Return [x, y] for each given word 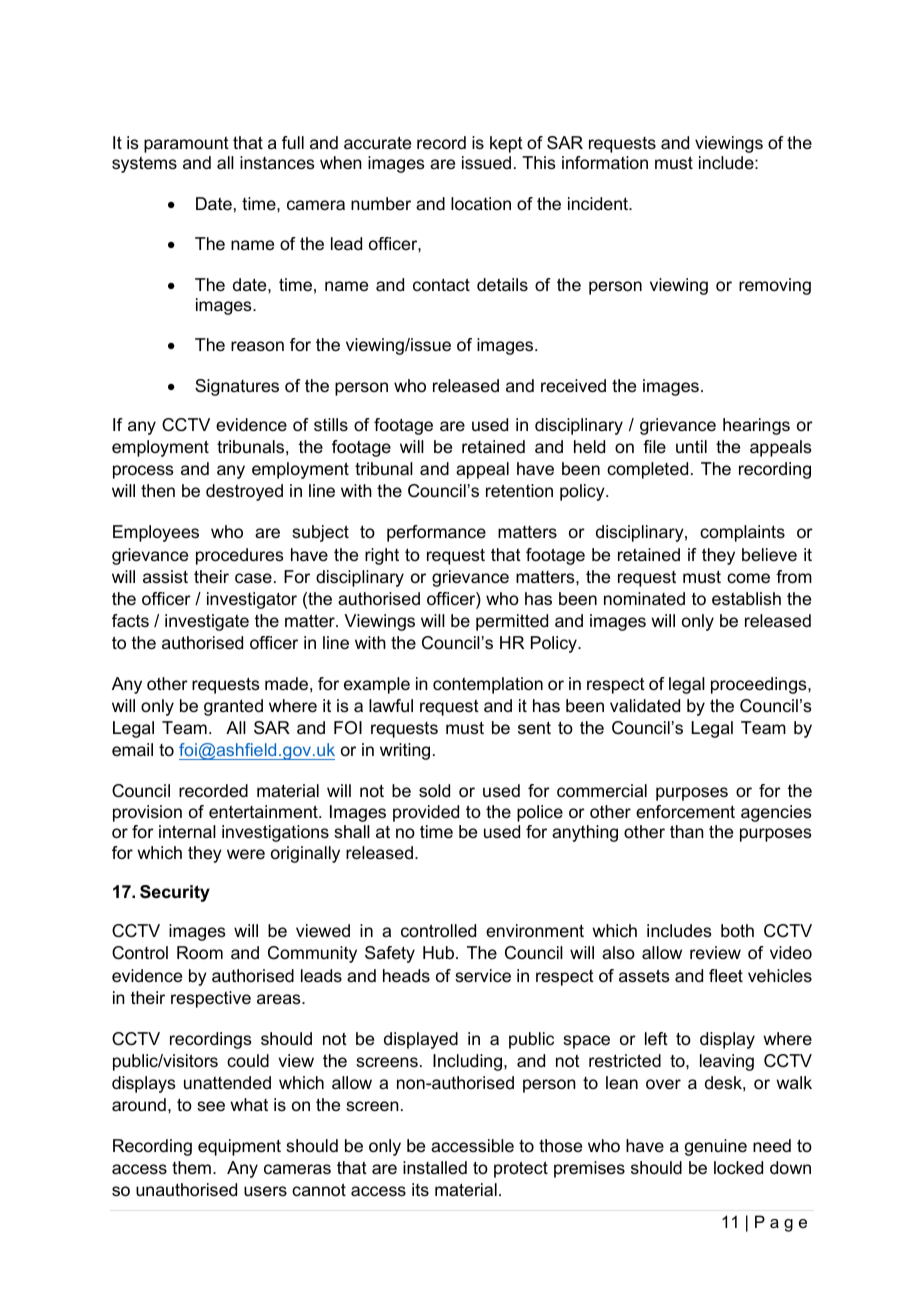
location [481, 204]
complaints [742, 533]
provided [426, 813]
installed [435, 1167]
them [191, 1167]
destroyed [244, 492]
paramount [186, 145]
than [687, 832]
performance [436, 533]
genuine [716, 1147]
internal [187, 832]
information [605, 163]
